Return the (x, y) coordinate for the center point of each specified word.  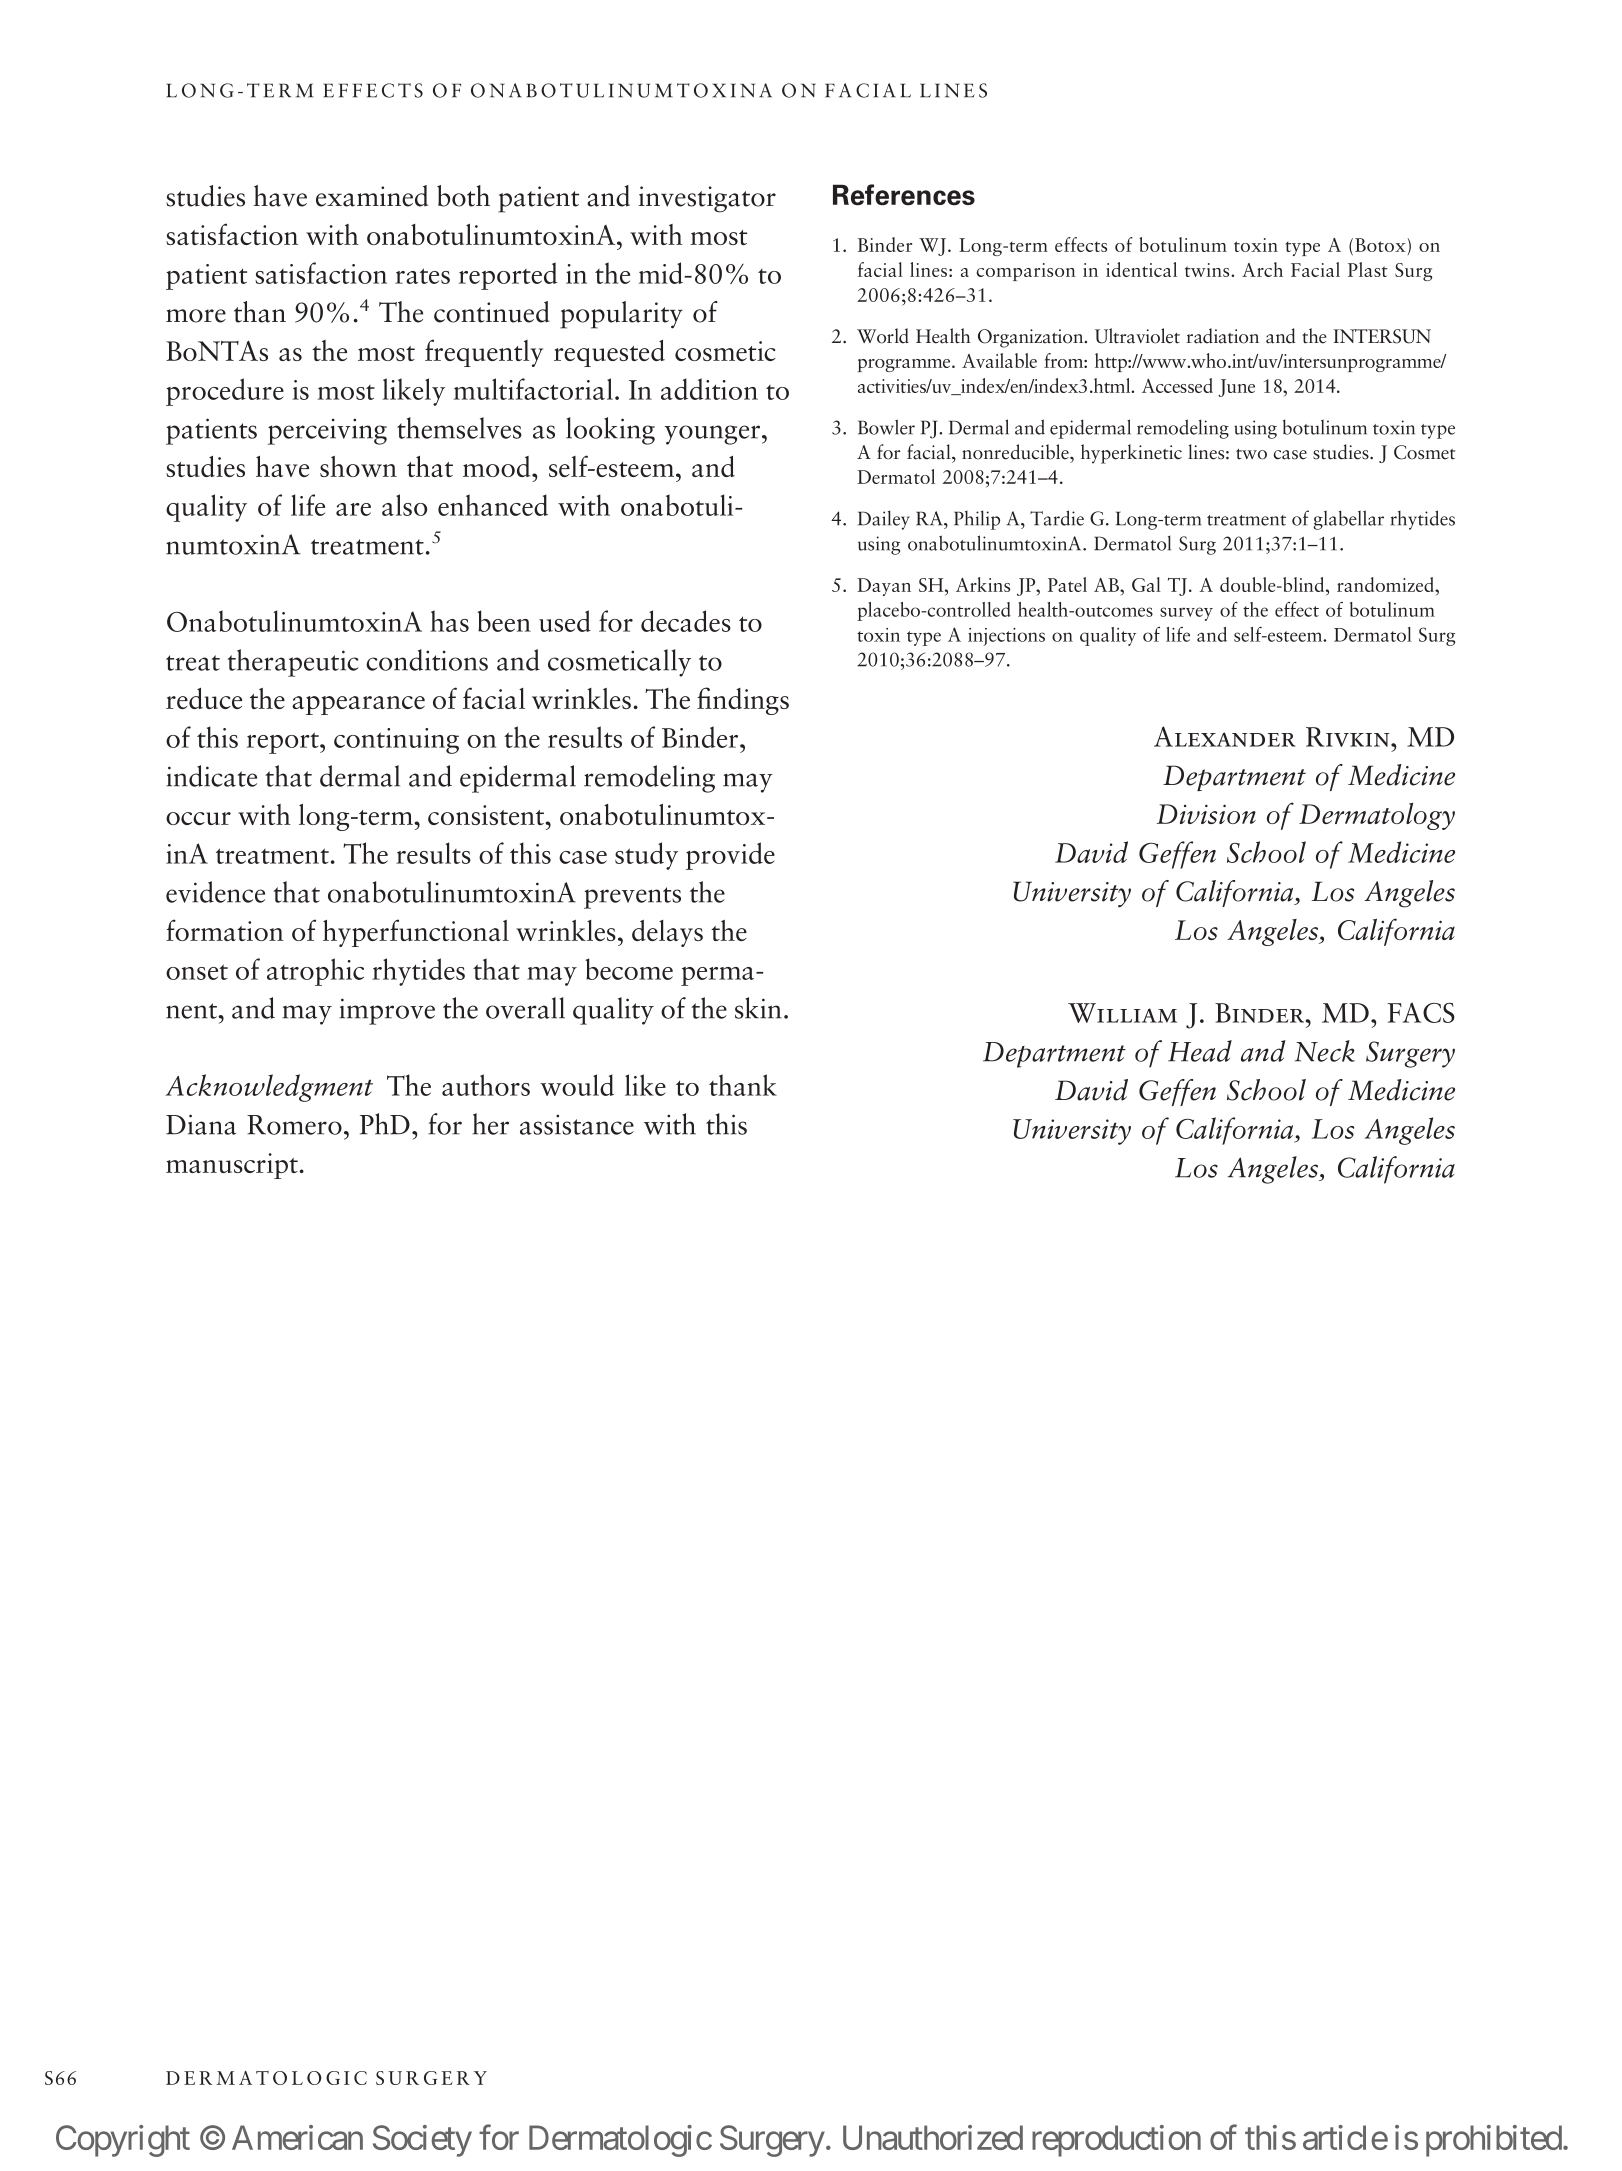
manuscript (232, 1166)
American (297, 2137)
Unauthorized (933, 2137)
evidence (215, 892)
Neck (1325, 1051)
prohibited (1494, 2141)
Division (1206, 814)
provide (730, 856)
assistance (577, 1124)
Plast (1368, 269)
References (904, 195)
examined (372, 196)
